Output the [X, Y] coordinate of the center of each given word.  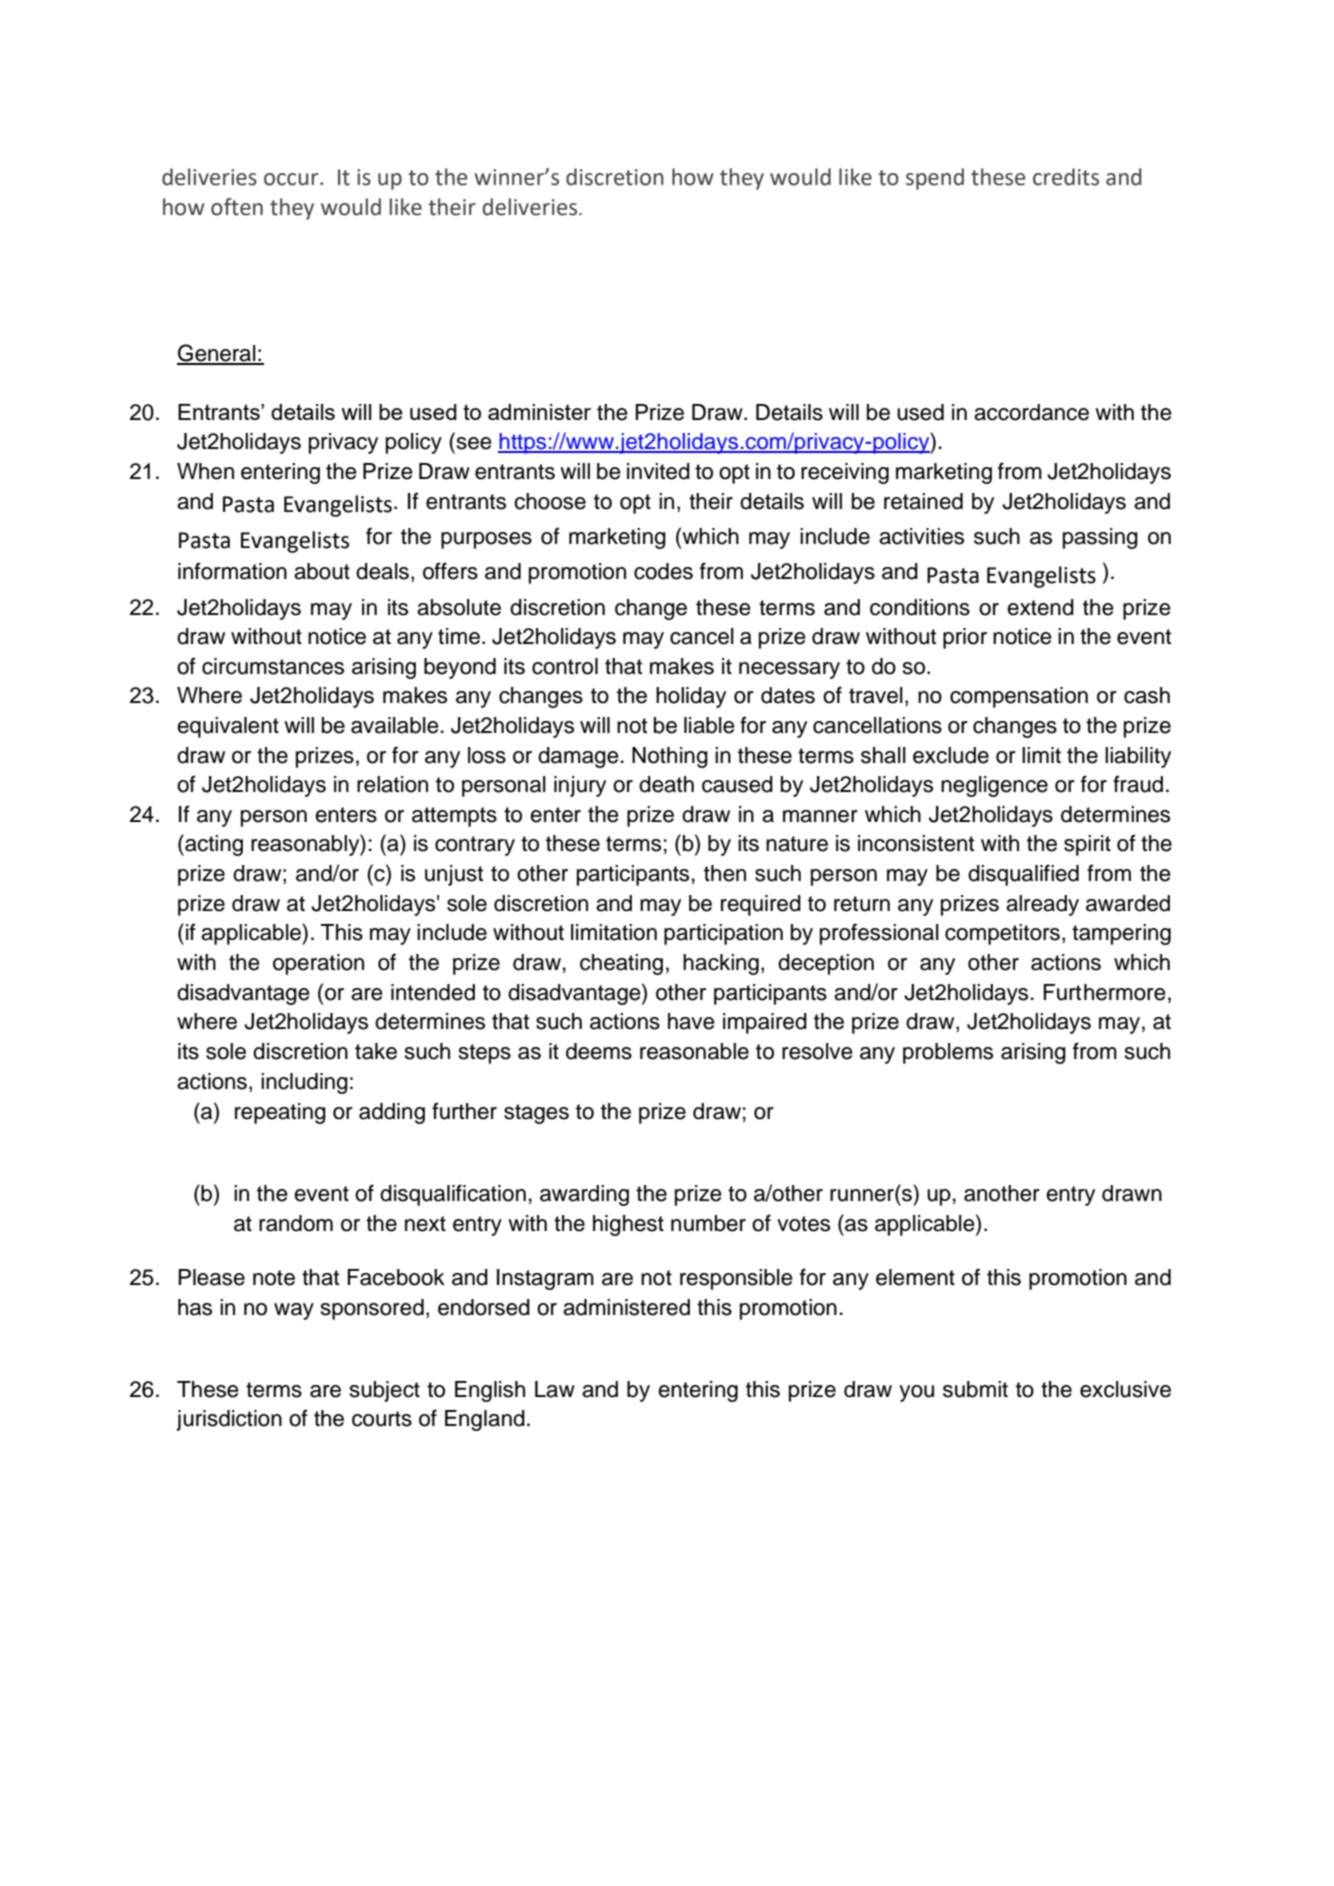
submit [975, 1389]
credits [1066, 177]
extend [1040, 607]
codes [663, 571]
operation [318, 964]
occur [292, 179]
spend [935, 179]
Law [555, 1389]
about [322, 571]
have [691, 1021]
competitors [1002, 934]
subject [385, 1391]
